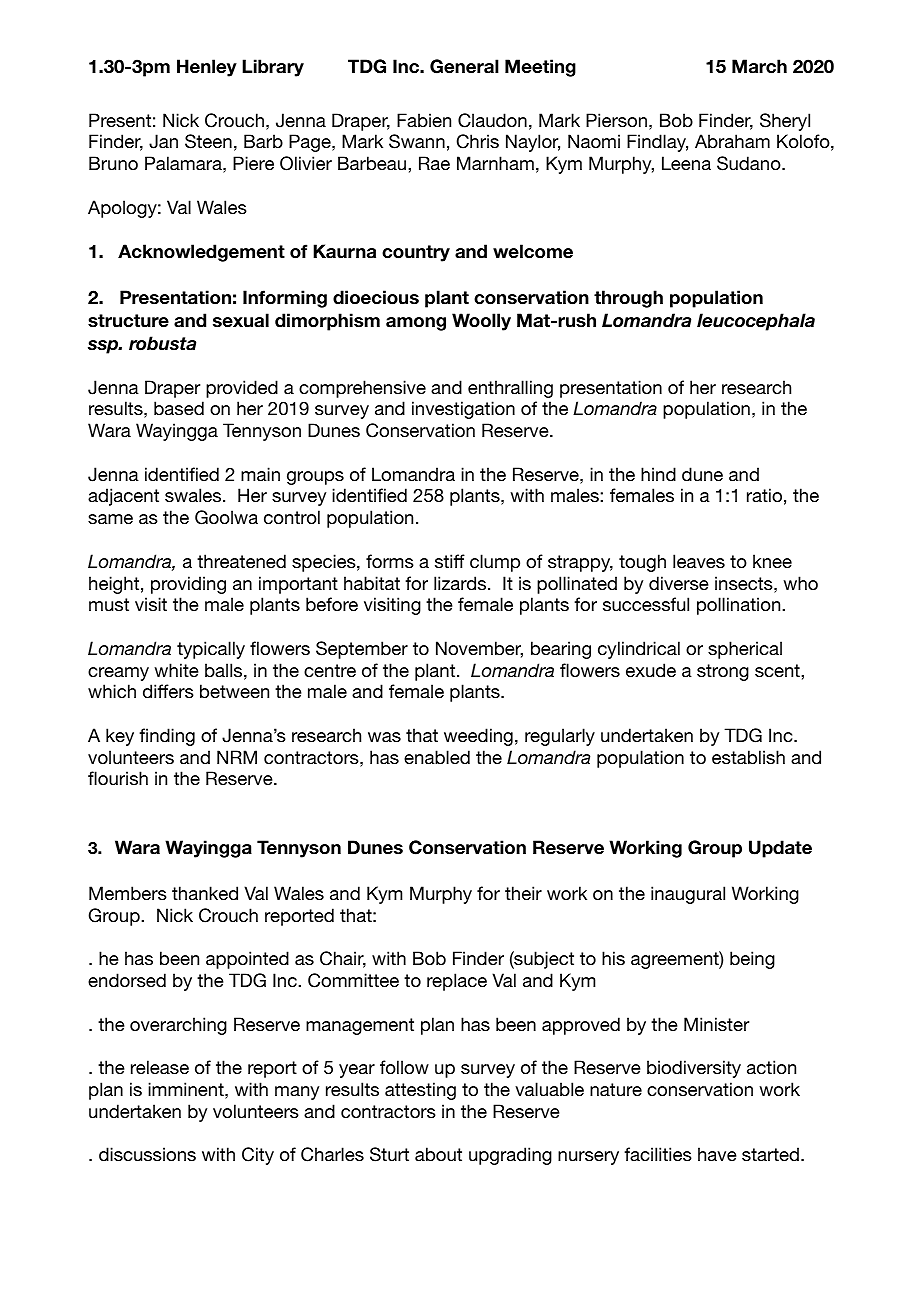 The width and height of the document is (924, 1308). Describe the element at coordinates (523, 893) in the document. I see `their` at that location.
